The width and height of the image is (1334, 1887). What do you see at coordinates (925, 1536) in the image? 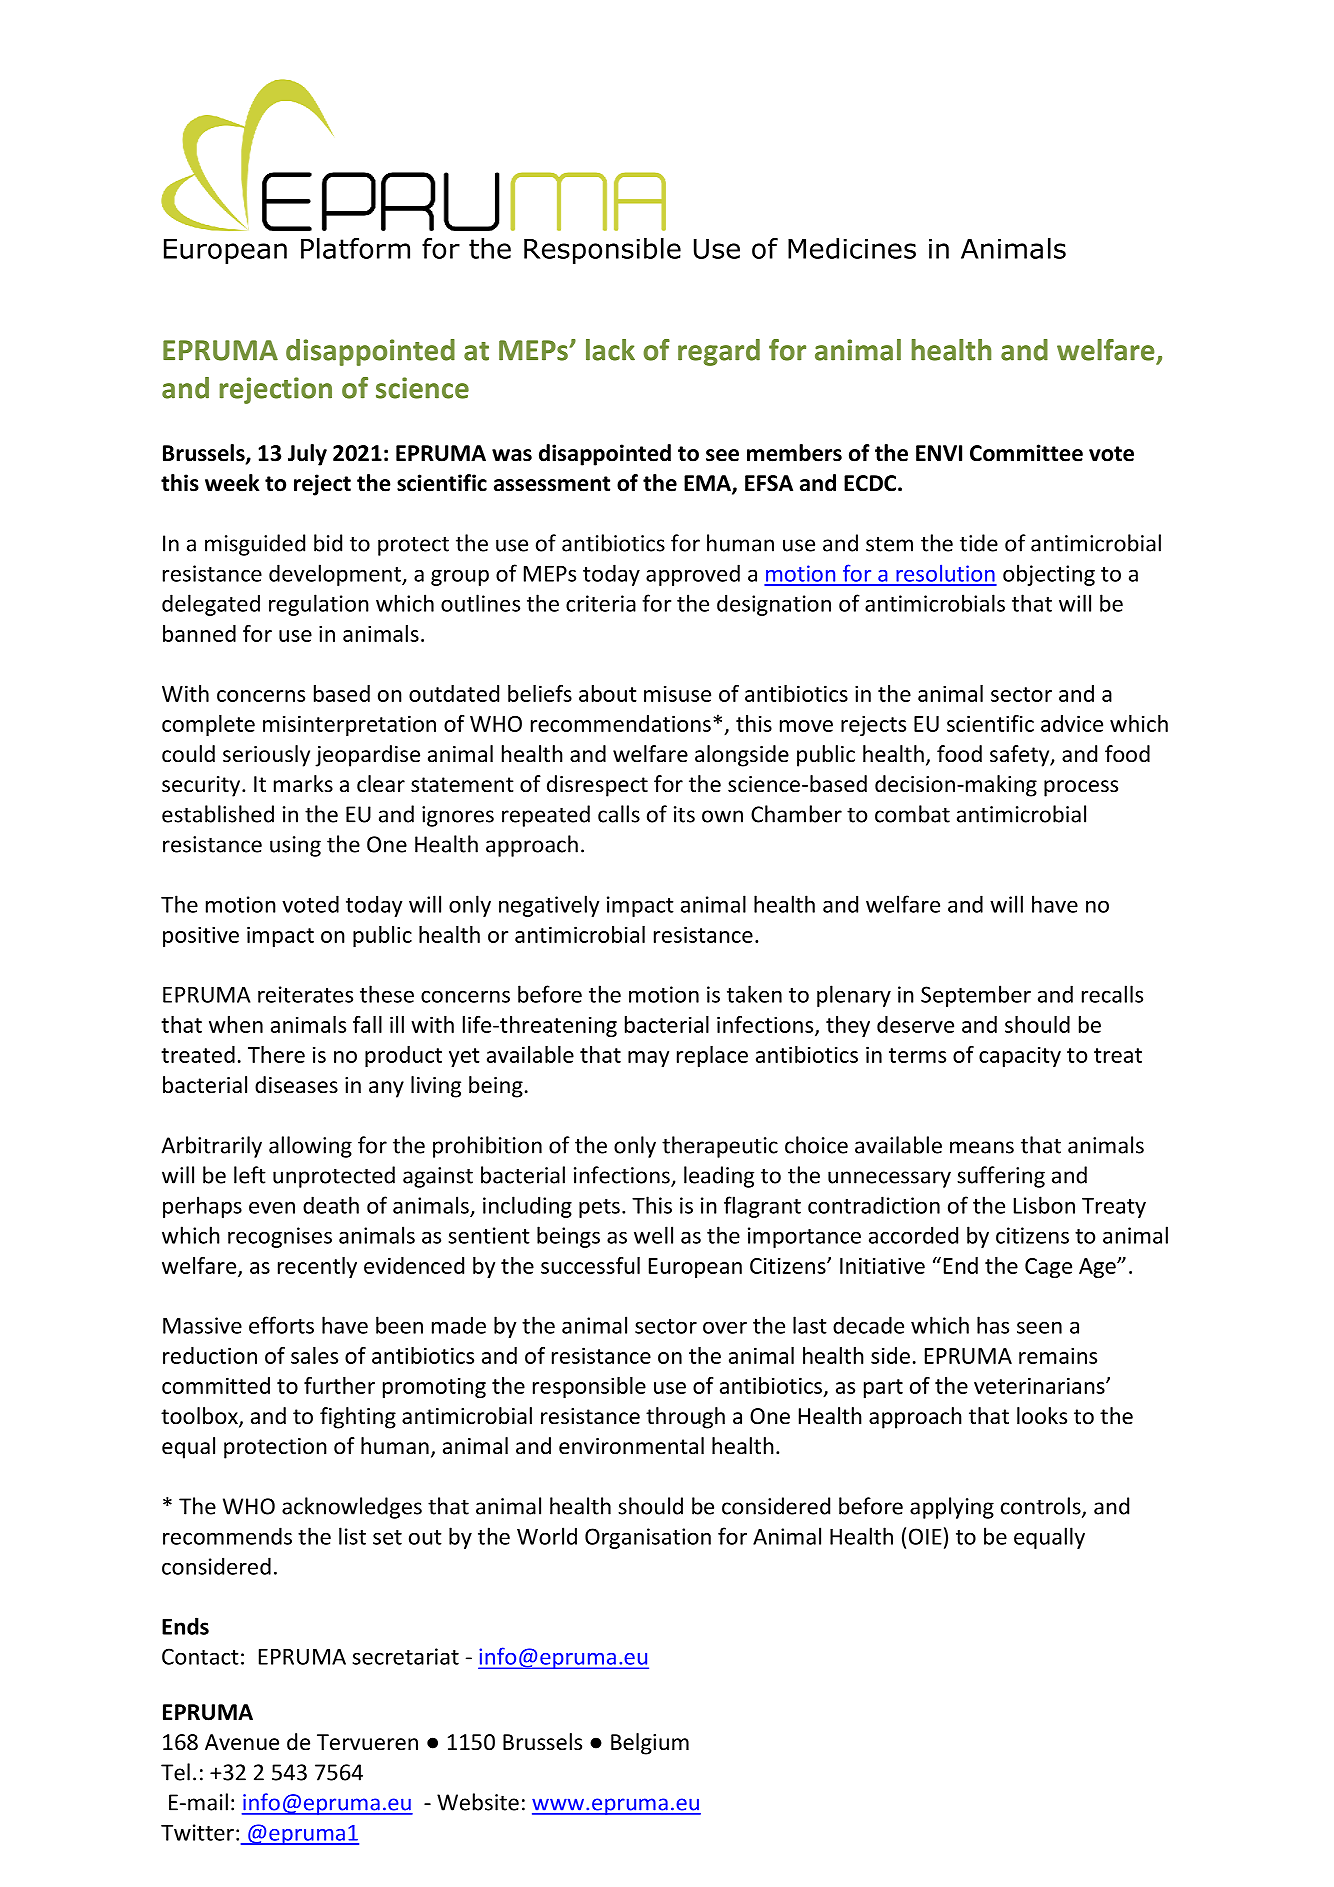
I see `OIE` at bounding box center [925, 1536].
